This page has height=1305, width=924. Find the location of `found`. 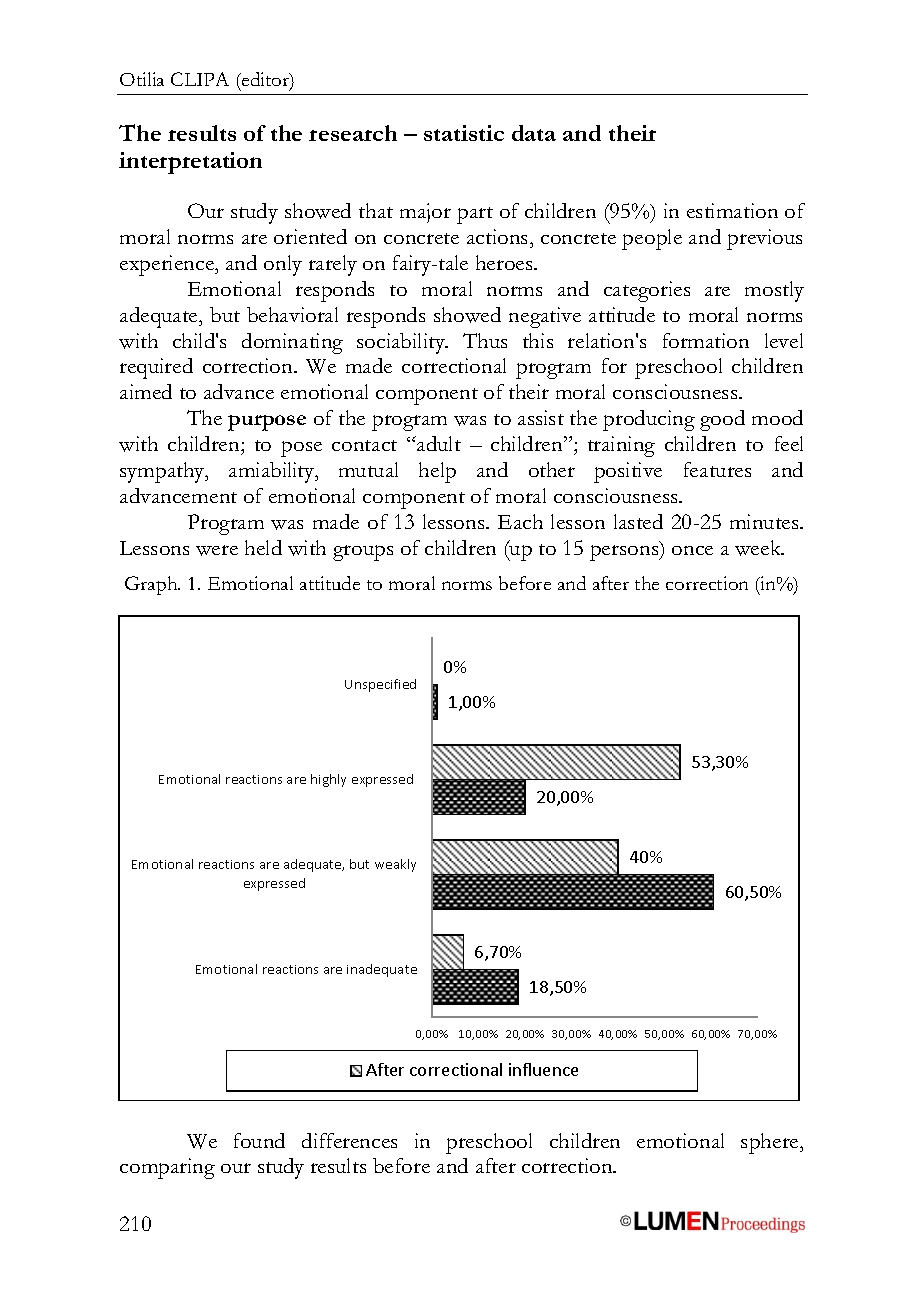

found is located at coordinates (259, 1140).
